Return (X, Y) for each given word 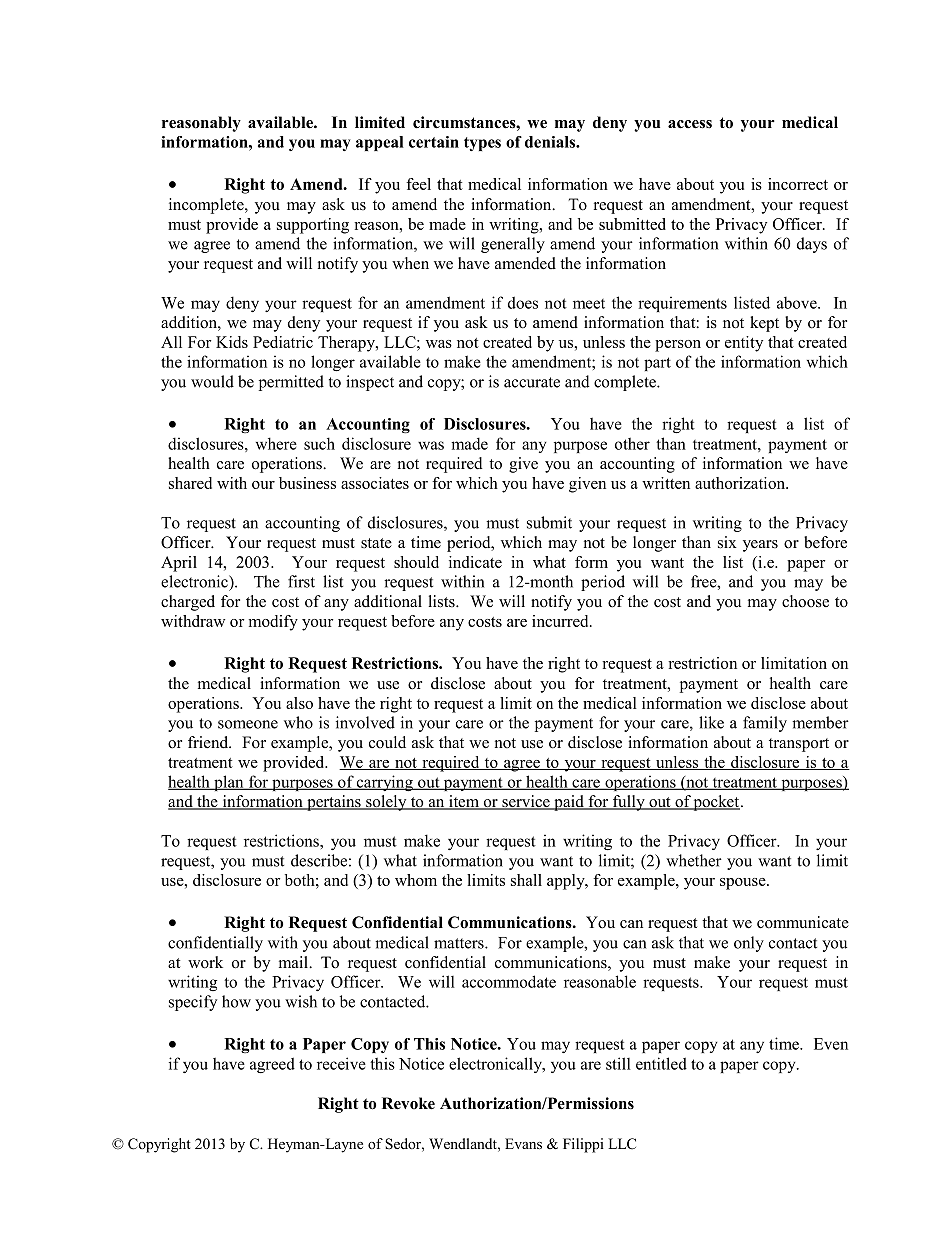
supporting (313, 226)
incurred (561, 621)
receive (341, 1063)
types (482, 144)
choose (805, 601)
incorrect (798, 184)
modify (273, 623)
